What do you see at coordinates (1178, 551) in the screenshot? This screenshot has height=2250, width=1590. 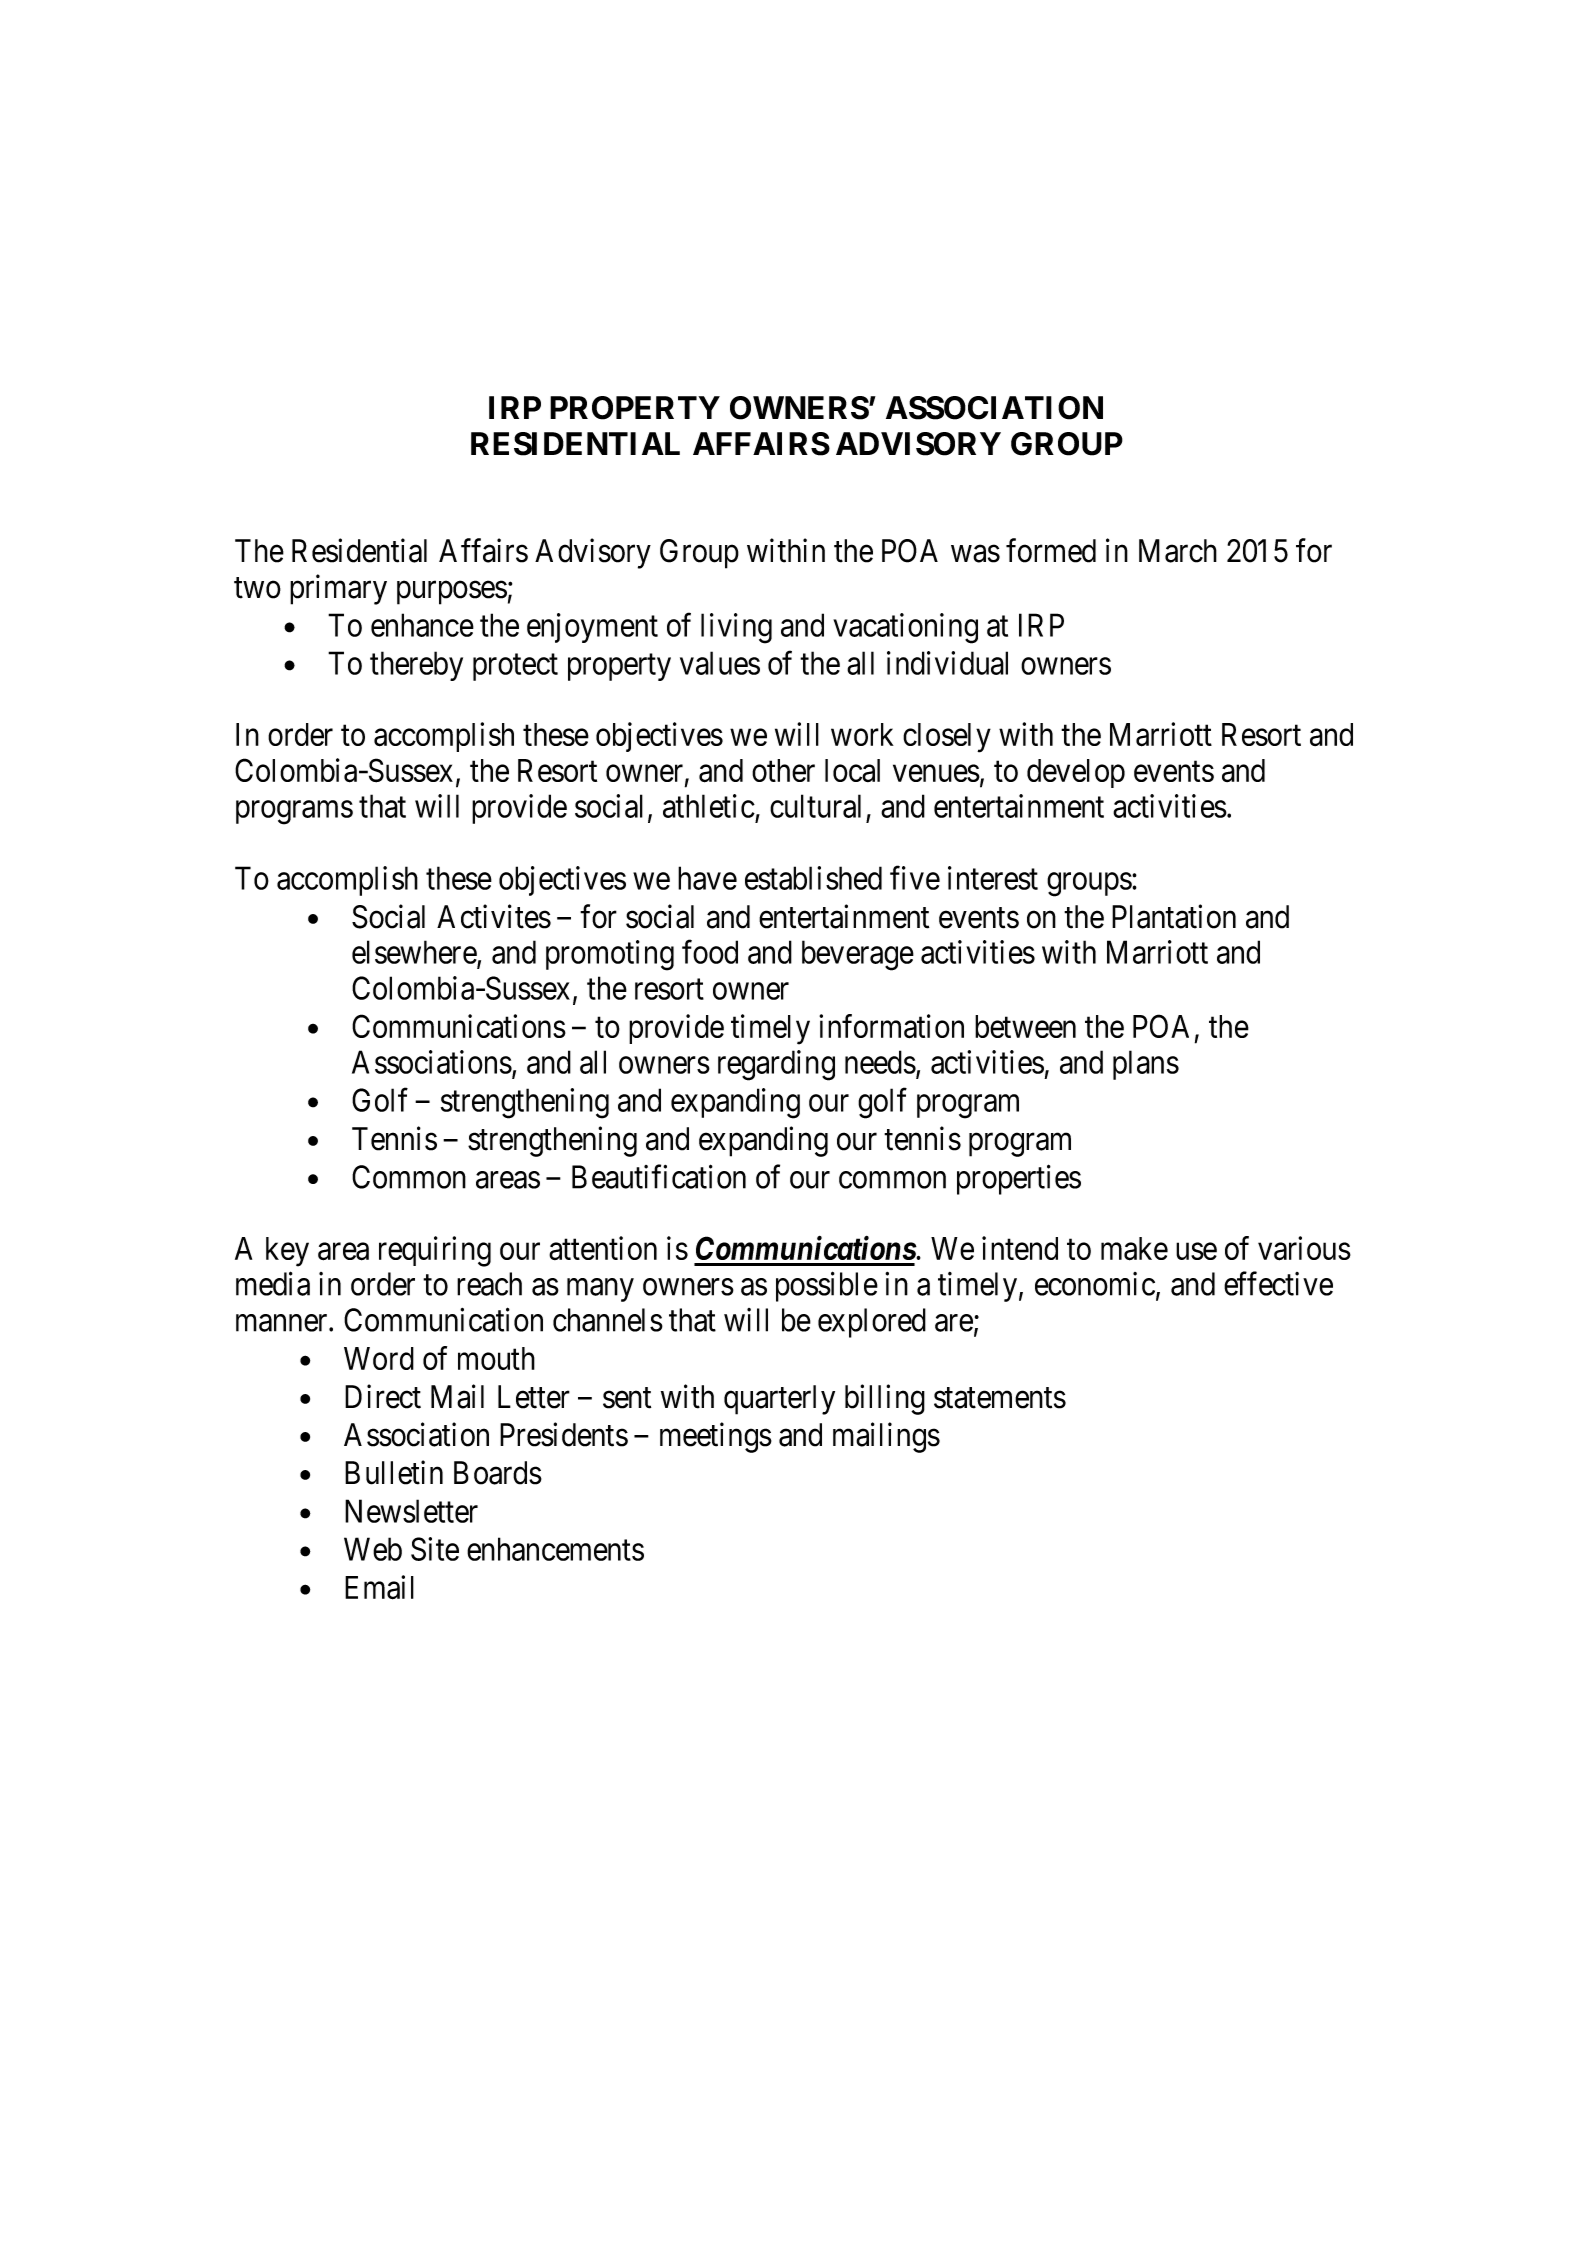 I see `March` at bounding box center [1178, 551].
